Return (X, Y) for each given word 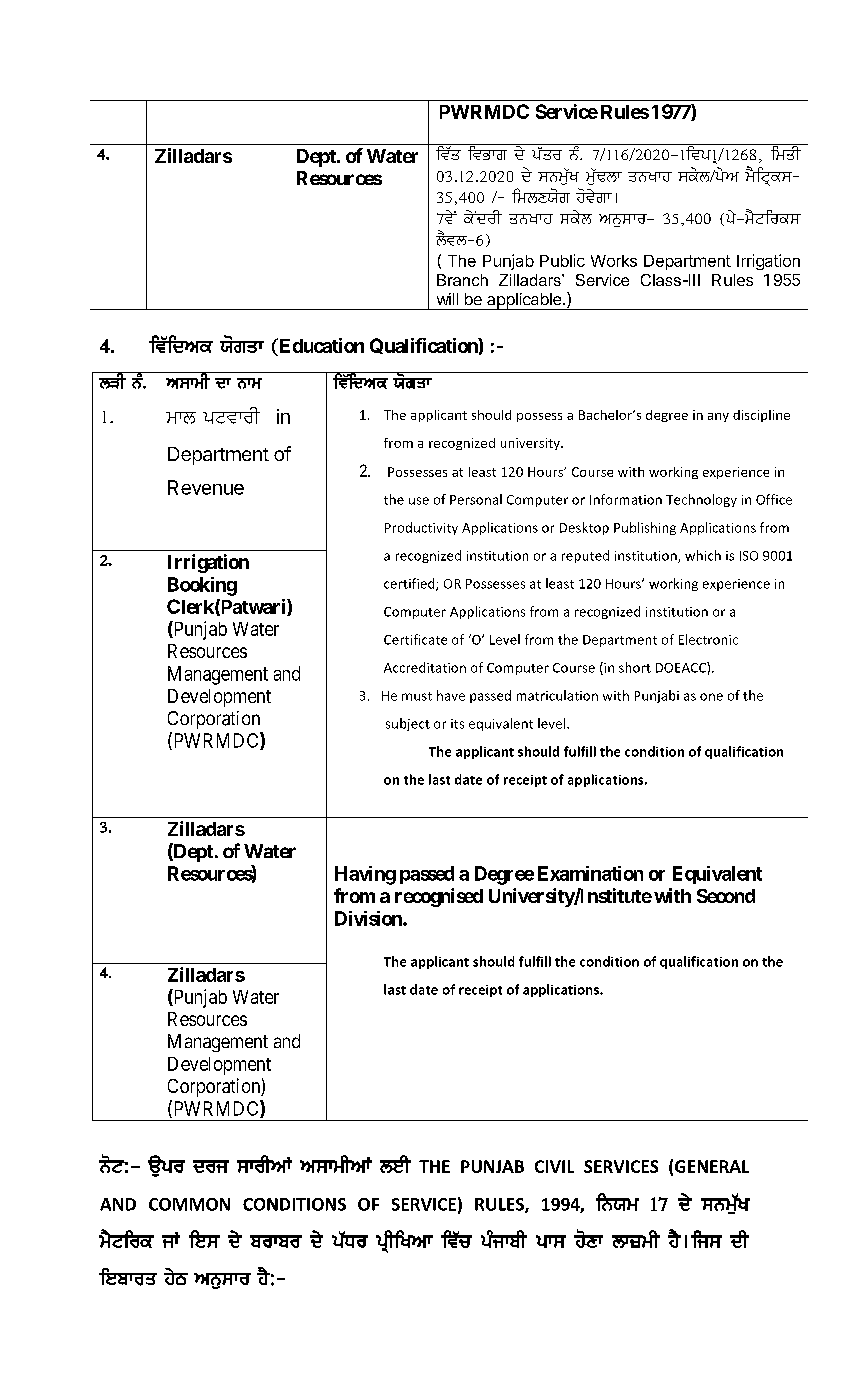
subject (408, 724)
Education (320, 345)
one (711, 697)
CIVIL (554, 1166)
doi (211, 1166)
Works (614, 261)
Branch (462, 280)
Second (726, 896)
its (457, 724)
